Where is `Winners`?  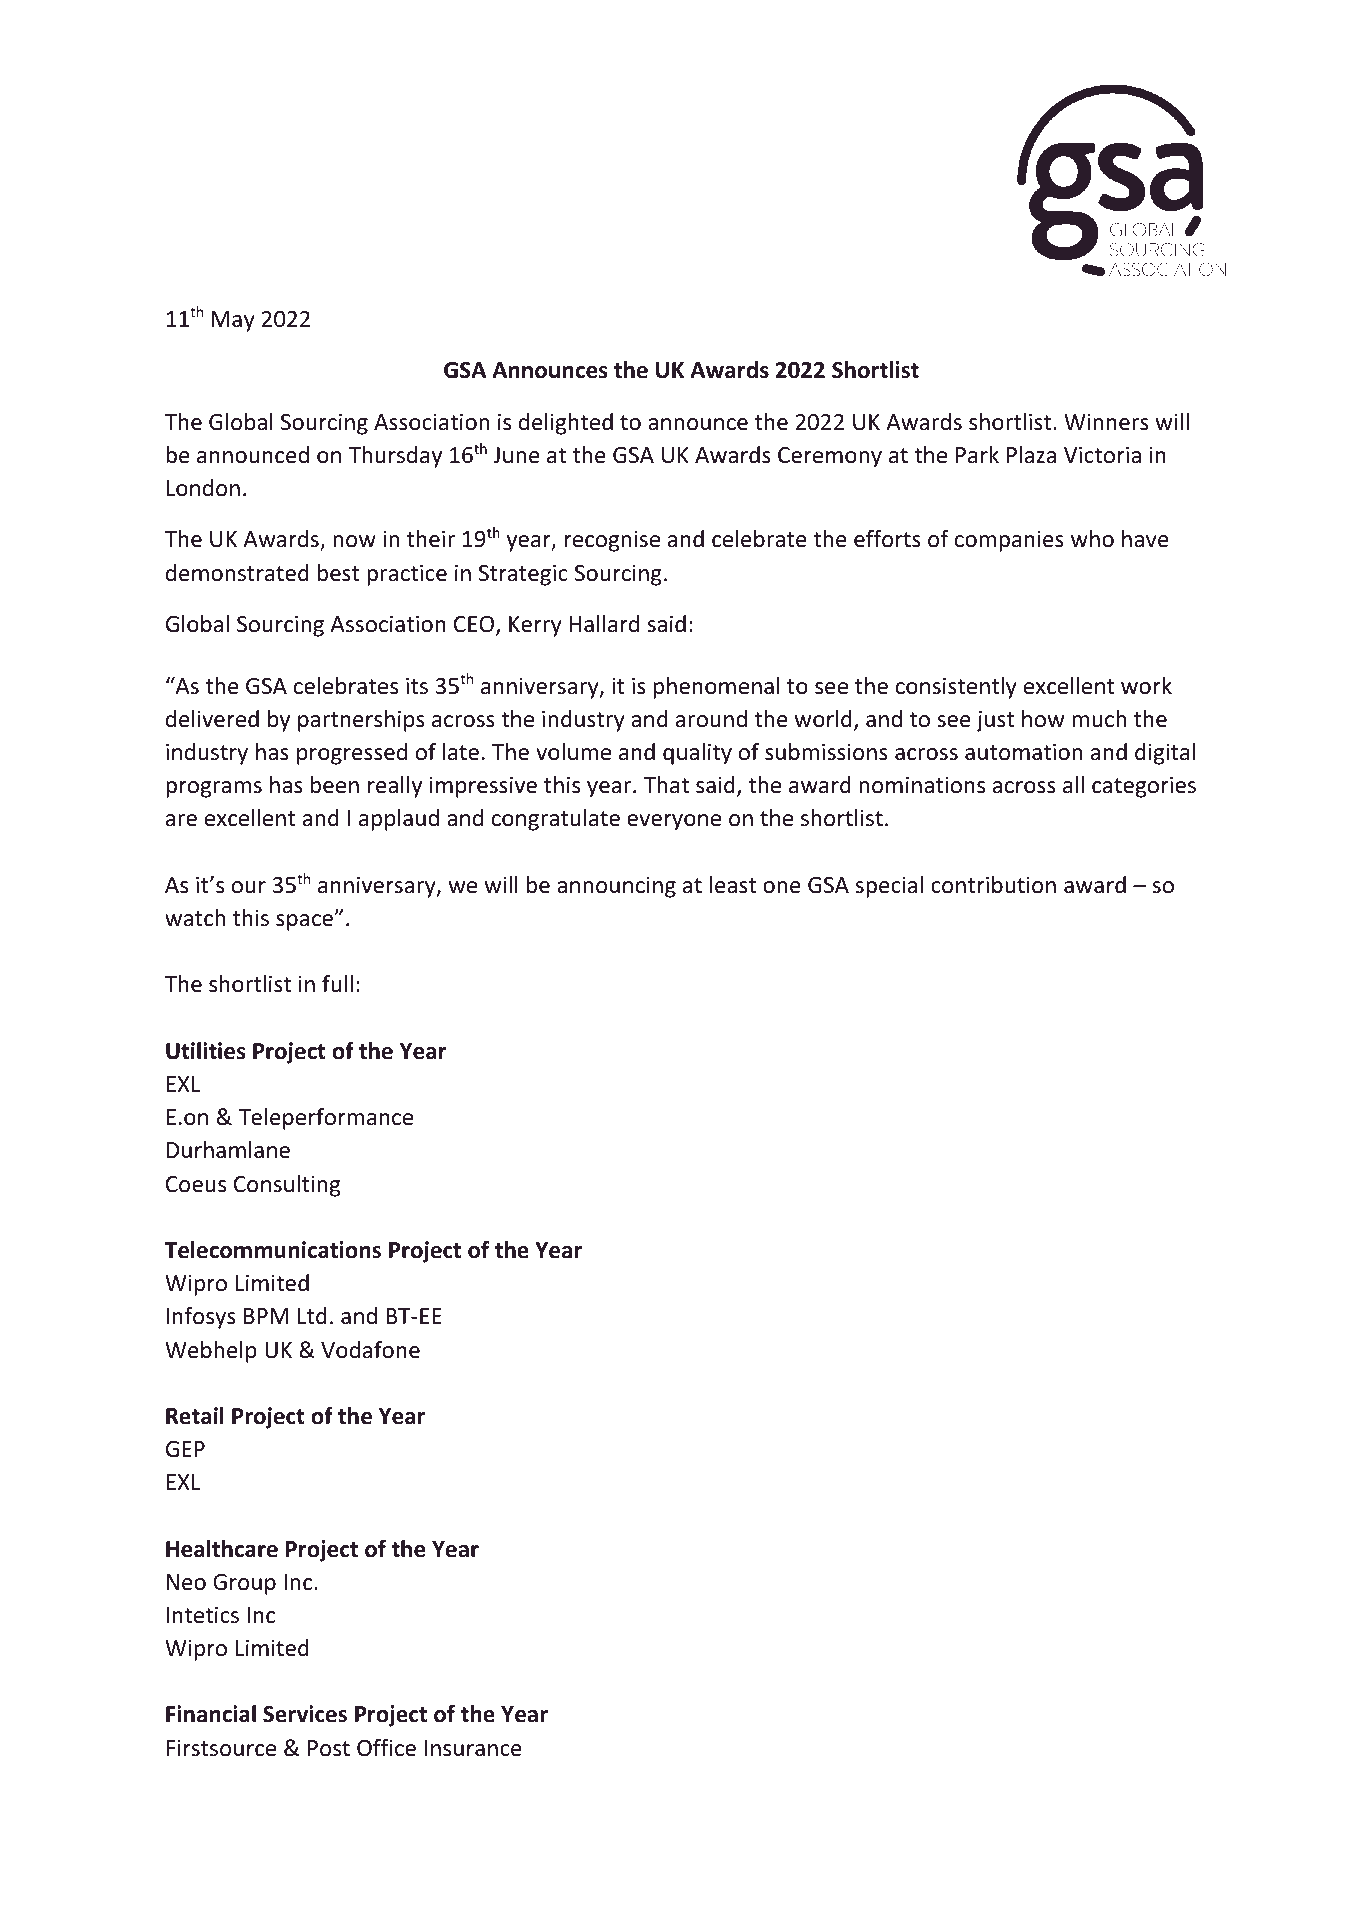
Winners is located at coordinates (1106, 422).
